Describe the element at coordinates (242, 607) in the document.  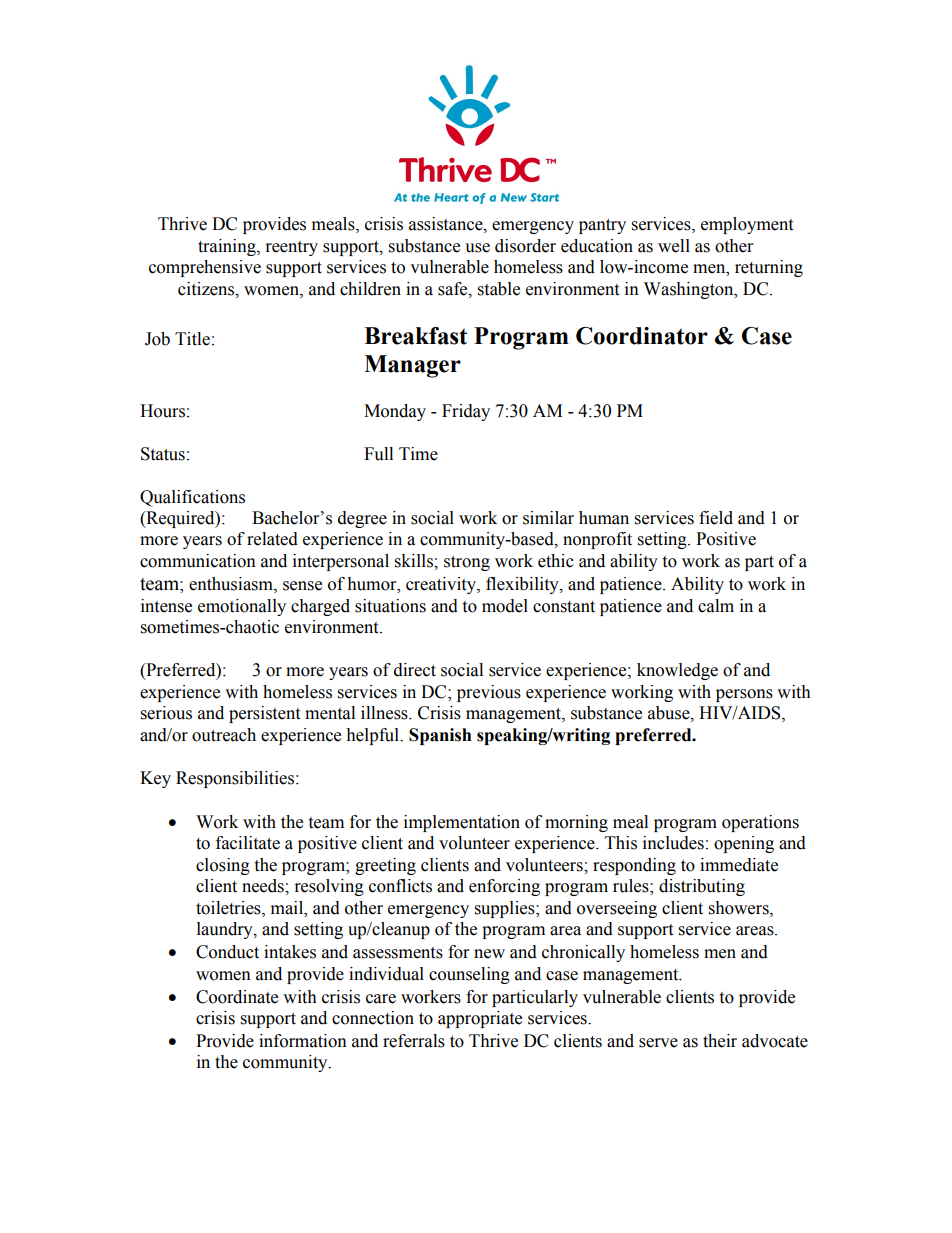
I see `emotionally` at that location.
